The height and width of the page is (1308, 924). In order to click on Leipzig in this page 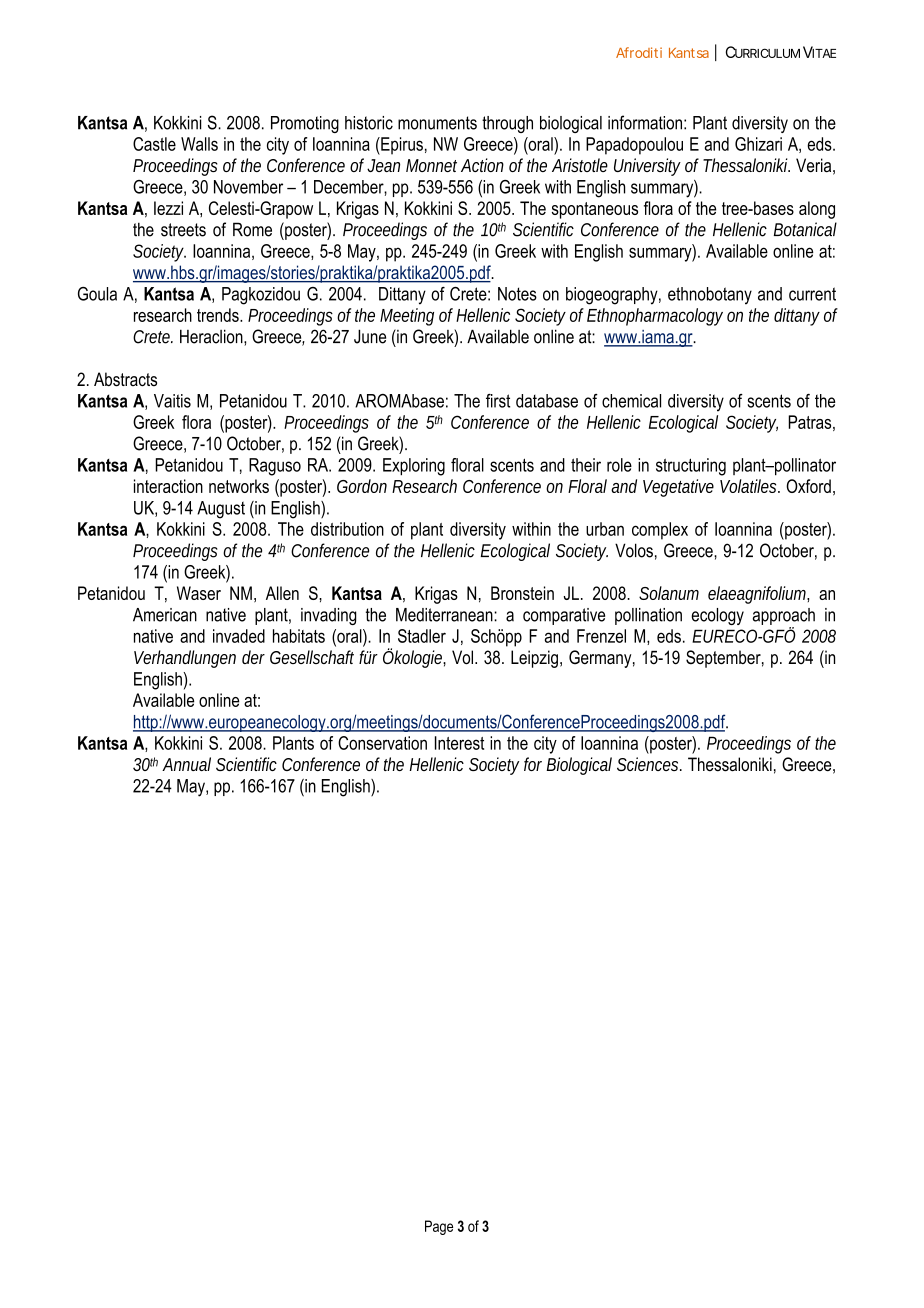, I will do `click(534, 659)`.
